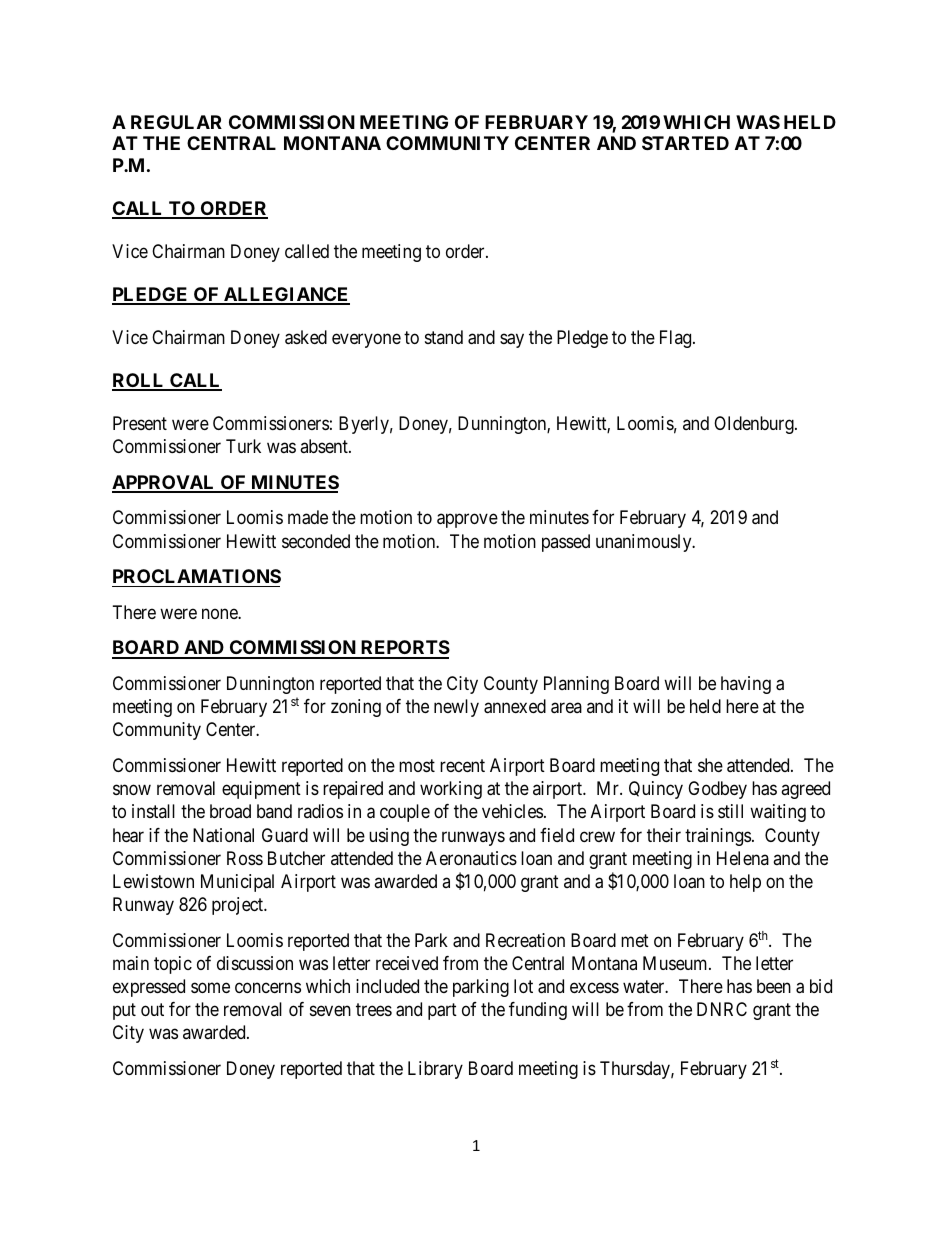  Describe the element at coordinates (230, 811) in the page. I see `broad` at that location.
